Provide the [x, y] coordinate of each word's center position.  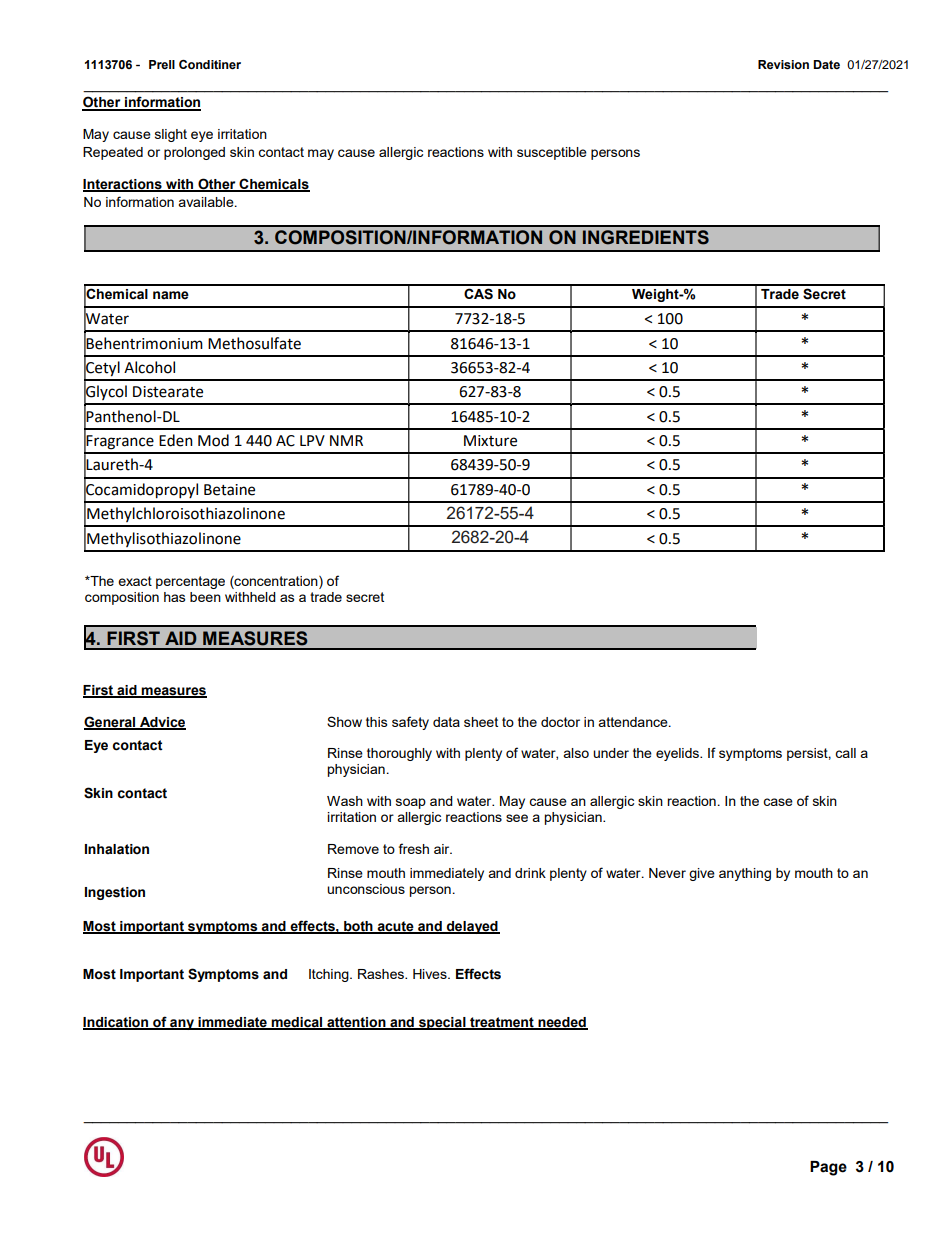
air [443, 849]
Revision [783, 65]
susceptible [552, 153]
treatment [502, 1023]
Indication [117, 1023]
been [205, 597]
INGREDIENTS [646, 237]
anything [745, 874]
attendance [634, 722]
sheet [481, 722]
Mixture [490, 441]
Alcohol [149, 367]
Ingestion [115, 893]
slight [171, 135]
